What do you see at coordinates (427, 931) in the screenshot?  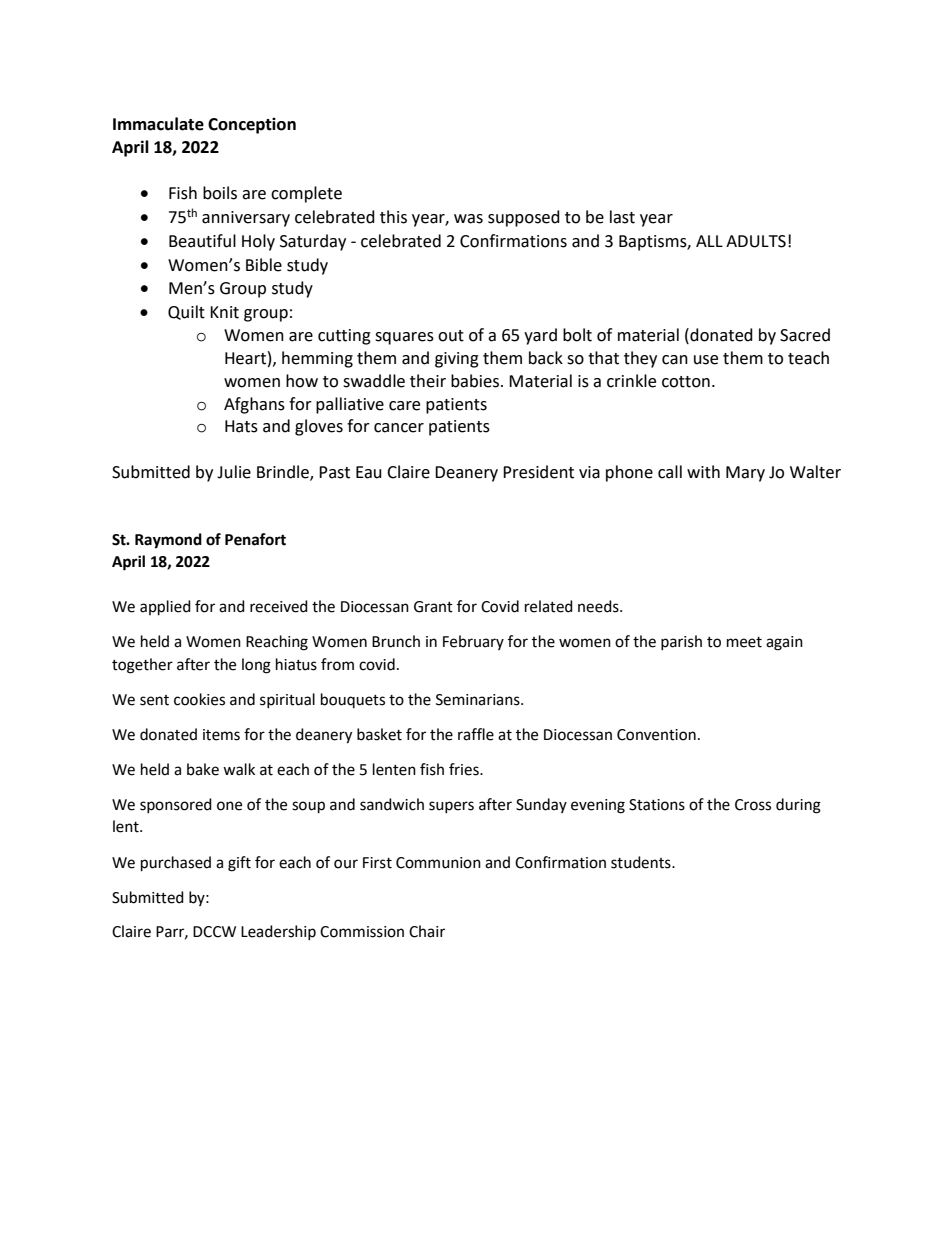 I see `Chair` at bounding box center [427, 931].
